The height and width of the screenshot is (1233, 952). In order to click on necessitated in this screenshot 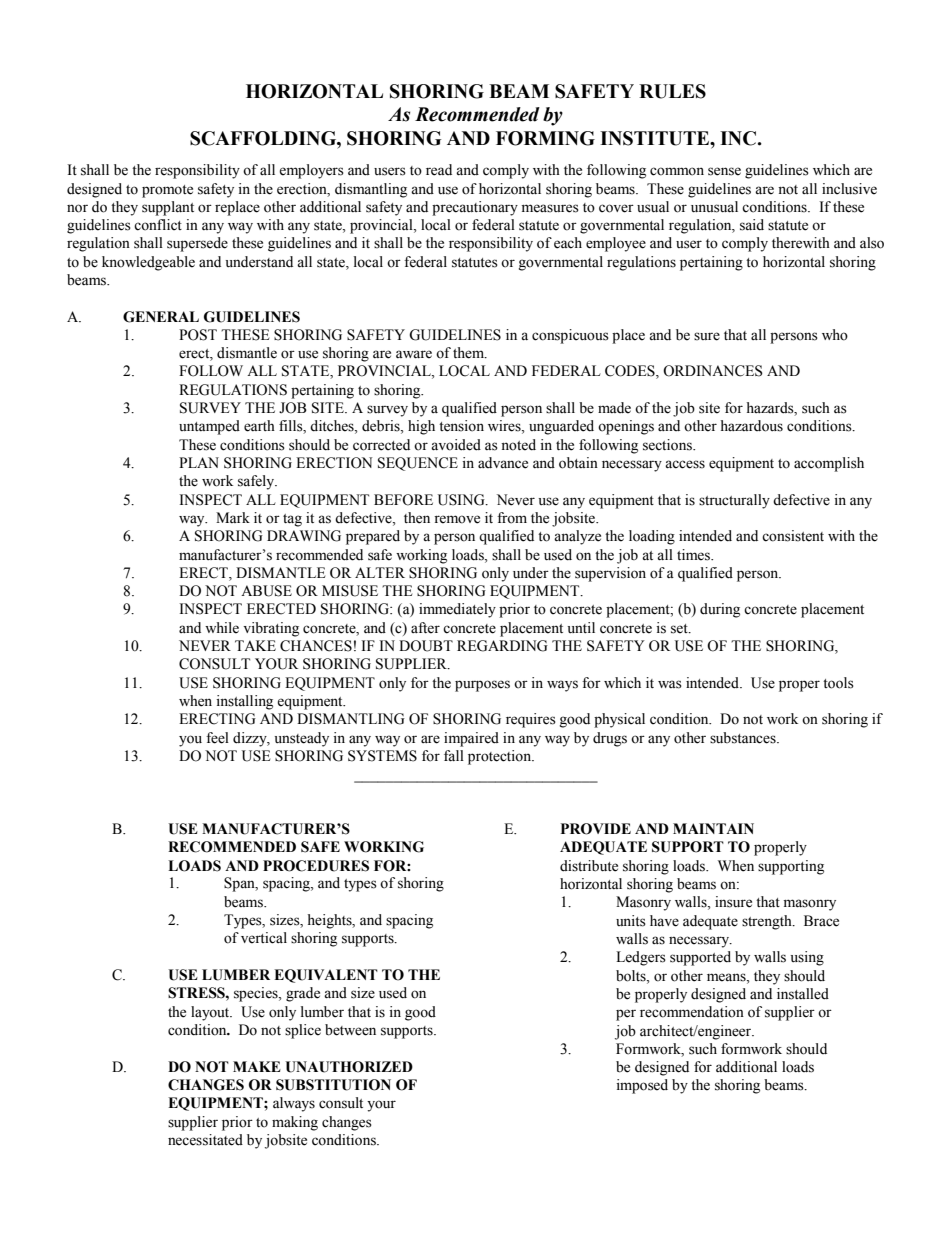, I will do `click(205, 1140)`.
